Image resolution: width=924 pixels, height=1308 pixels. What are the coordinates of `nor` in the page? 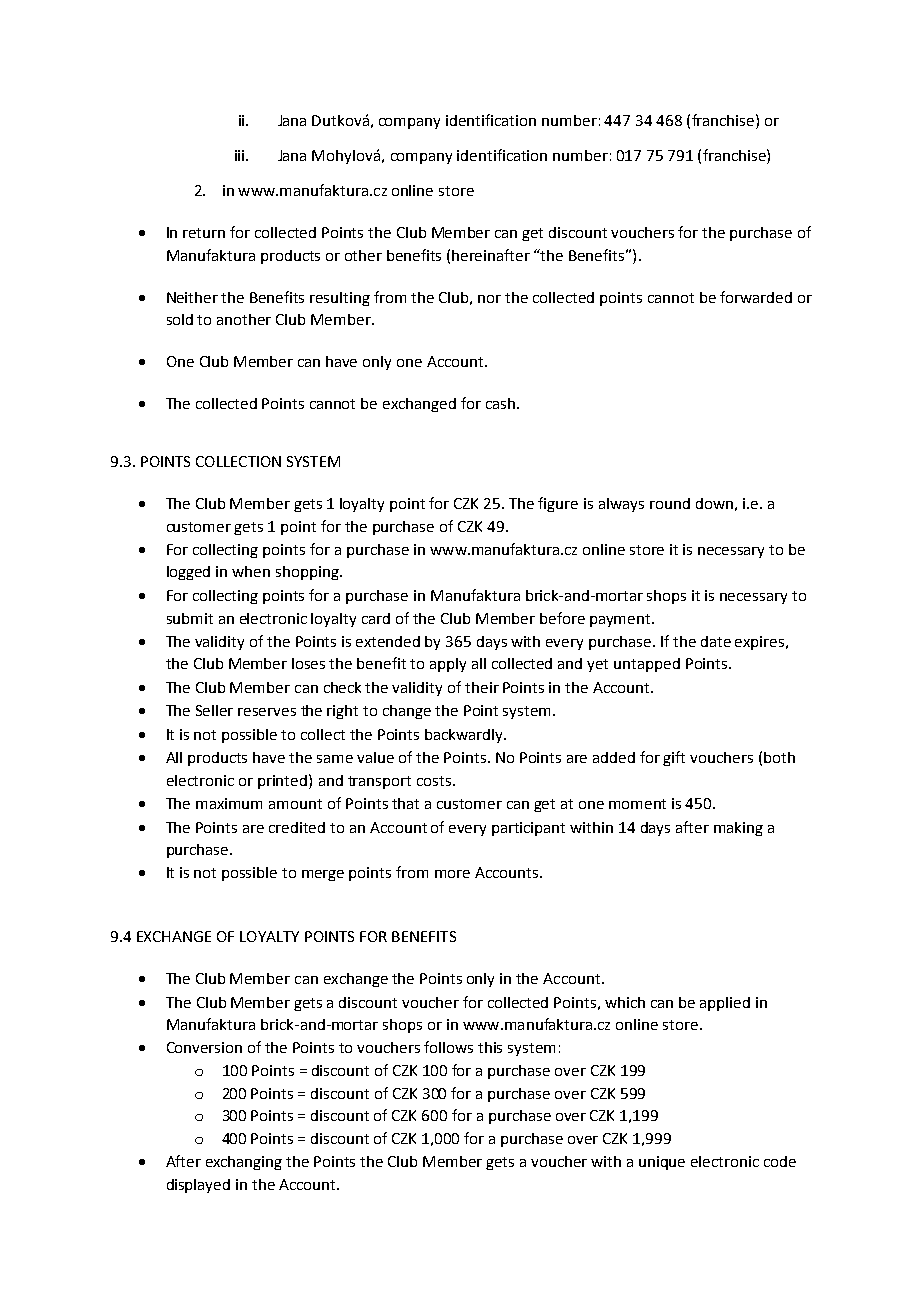 It's located at (489, 299).
